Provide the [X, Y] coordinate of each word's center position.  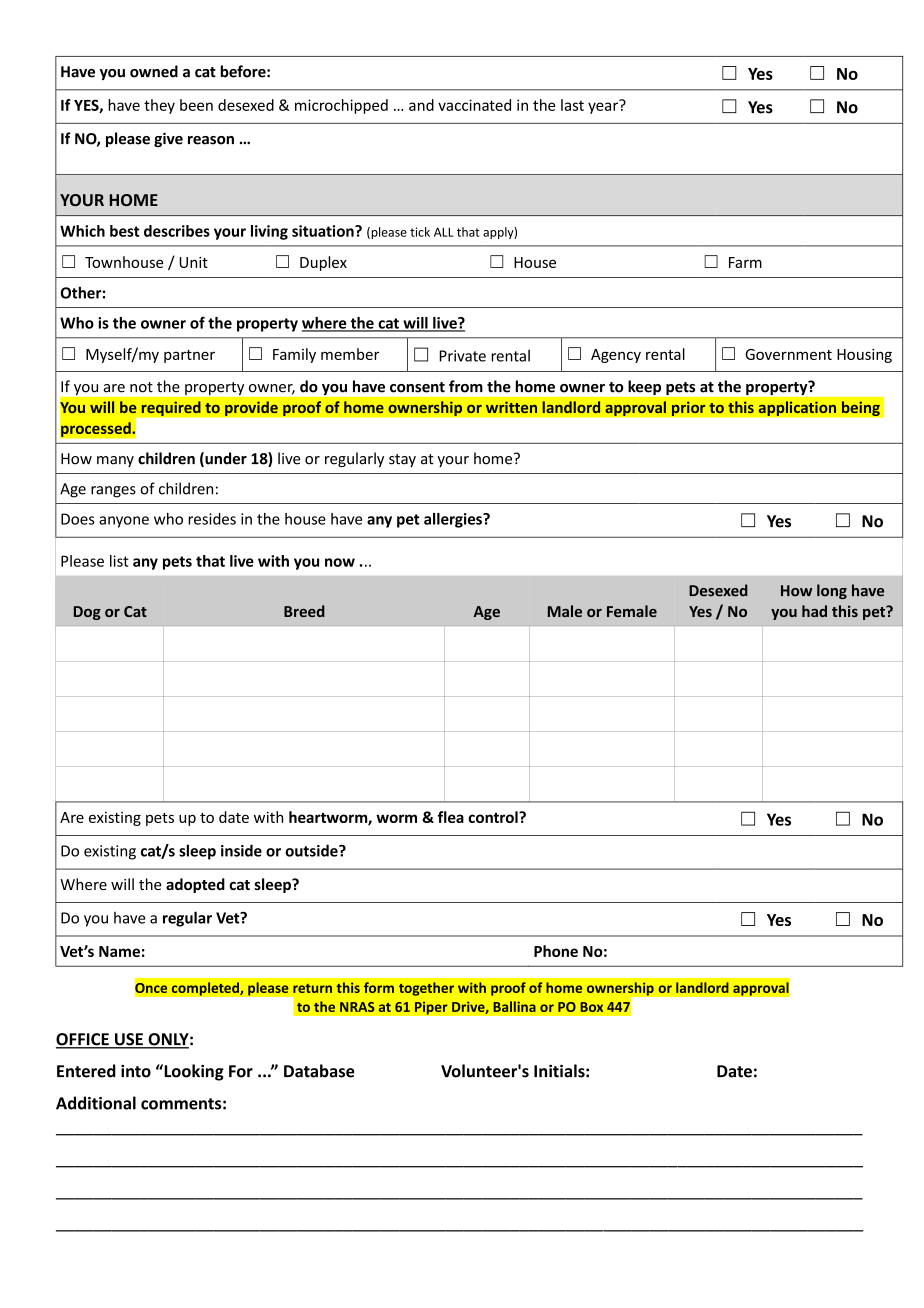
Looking [193, 1072]
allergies [454, 520]
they [159, 106]
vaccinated [474, 105]
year [604, 107]
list [119, 561]
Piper [431, 1008]
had [814, 611]
